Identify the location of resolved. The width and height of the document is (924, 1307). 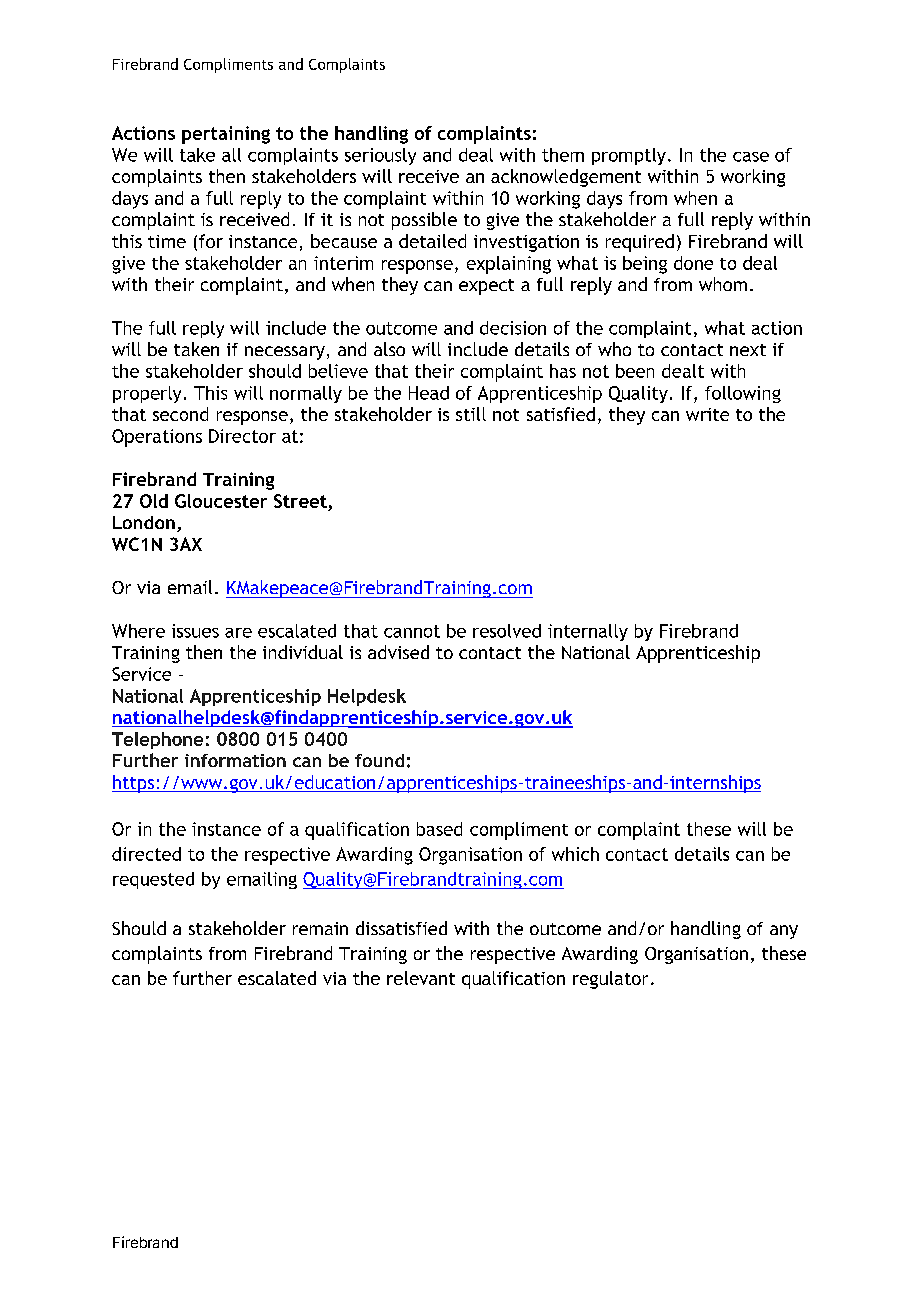
(507, 631).
